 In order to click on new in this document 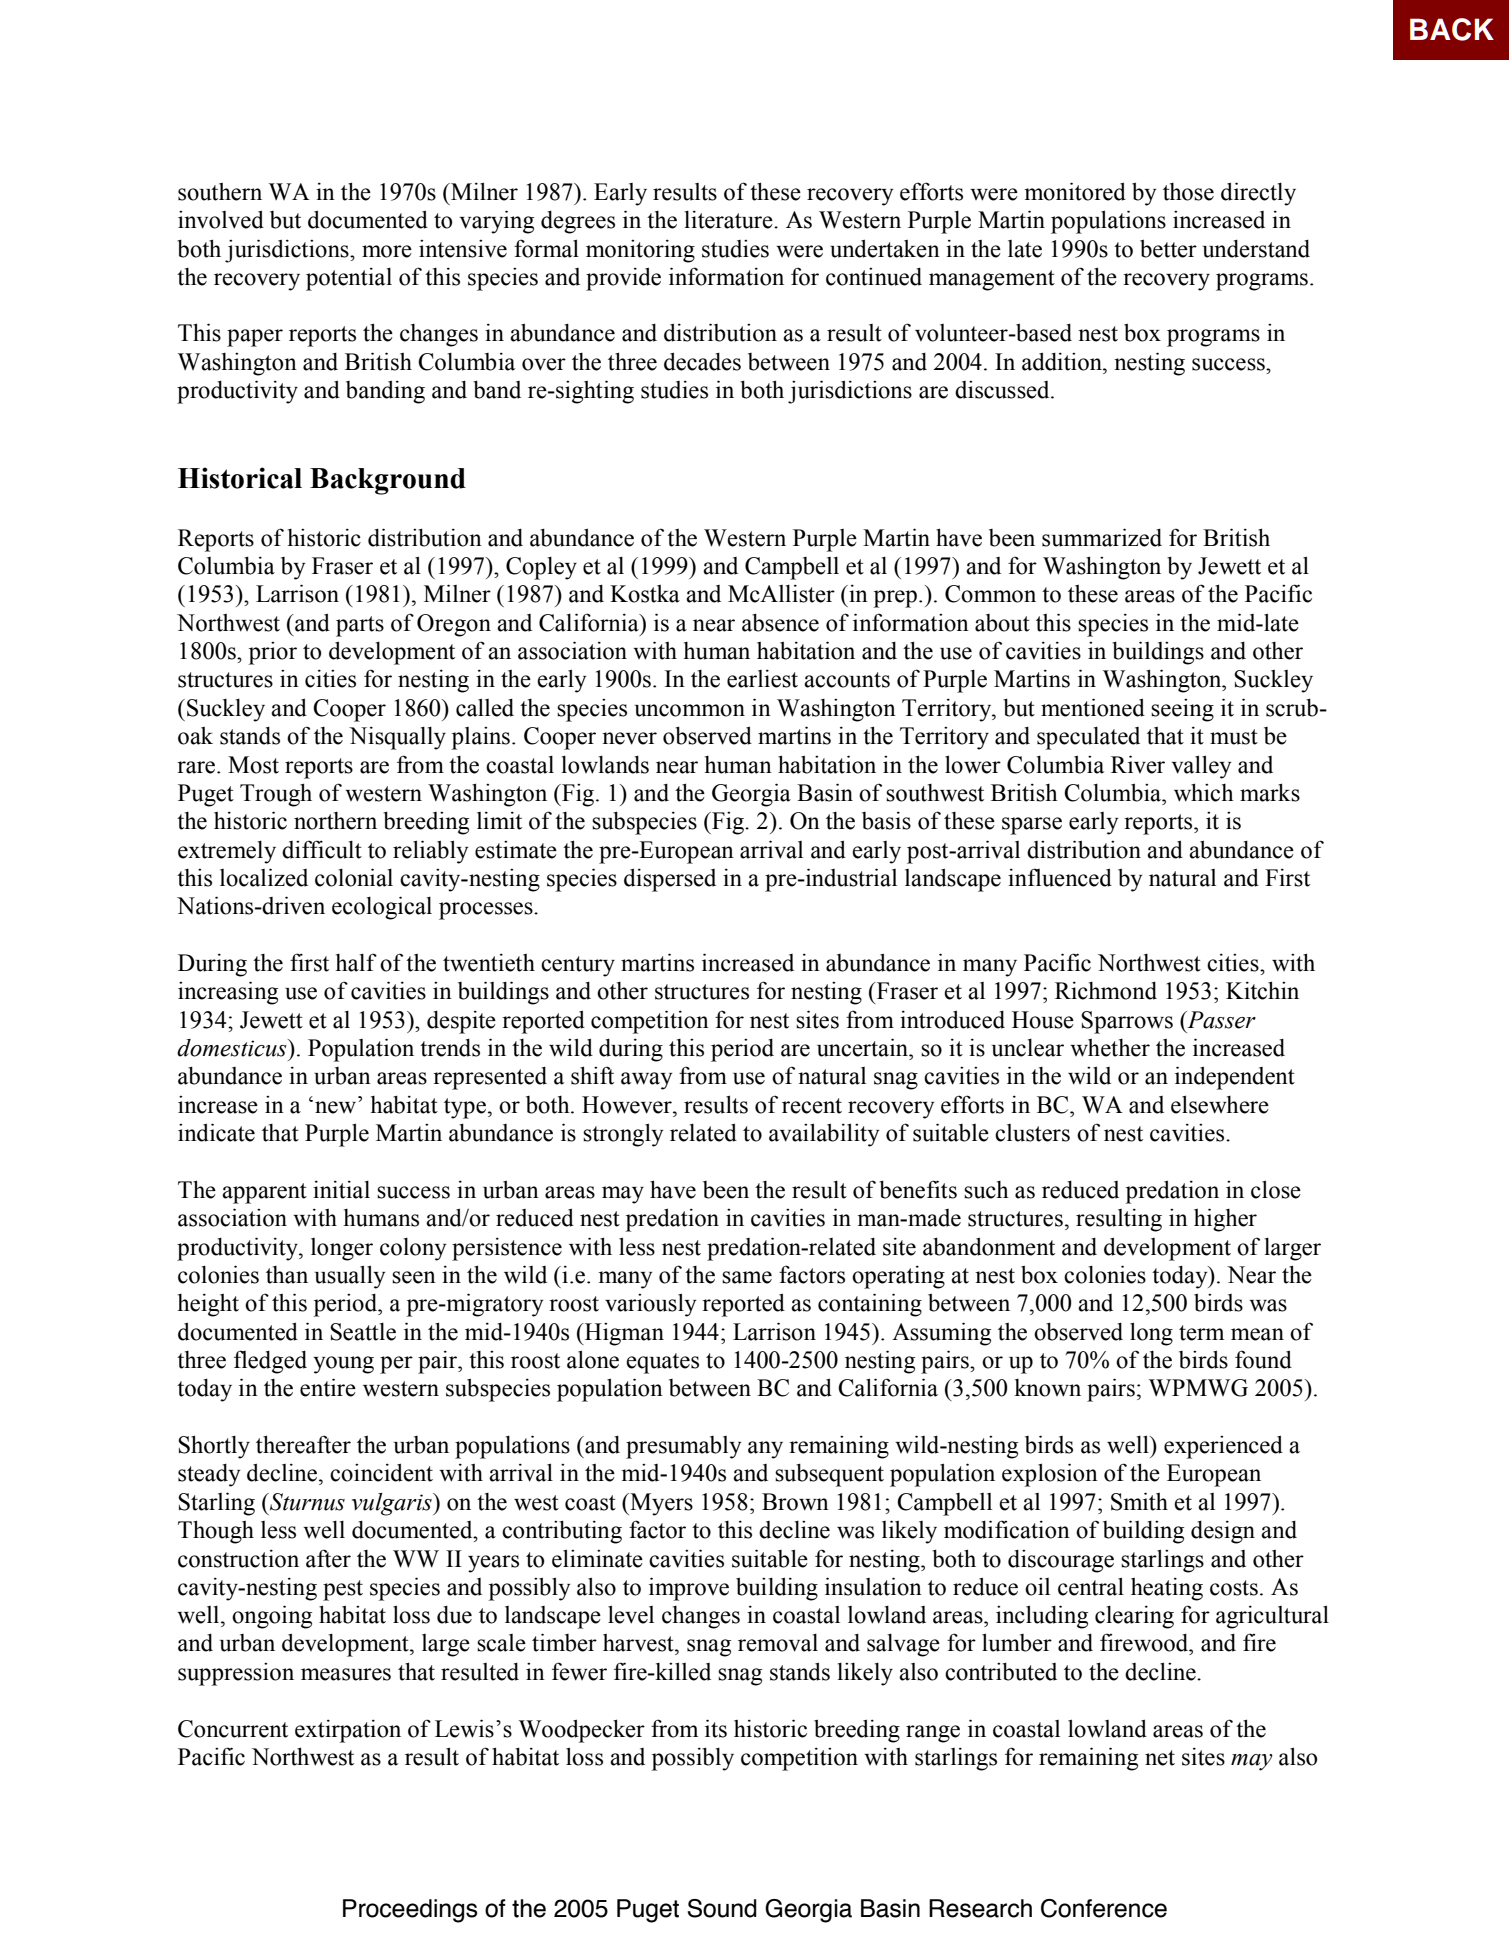, I will do `click(335, 1107)`.
